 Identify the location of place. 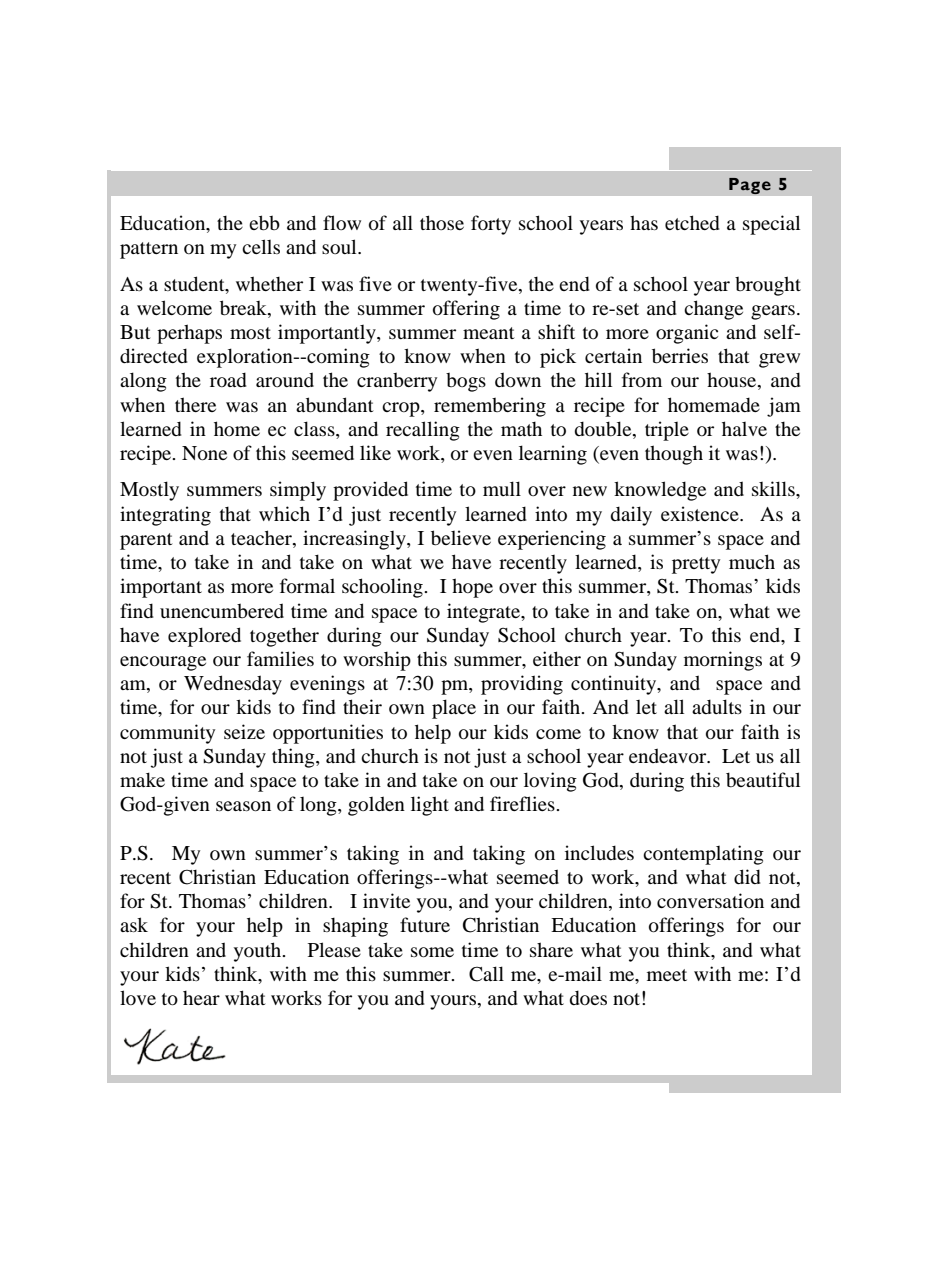
(454, 709).
